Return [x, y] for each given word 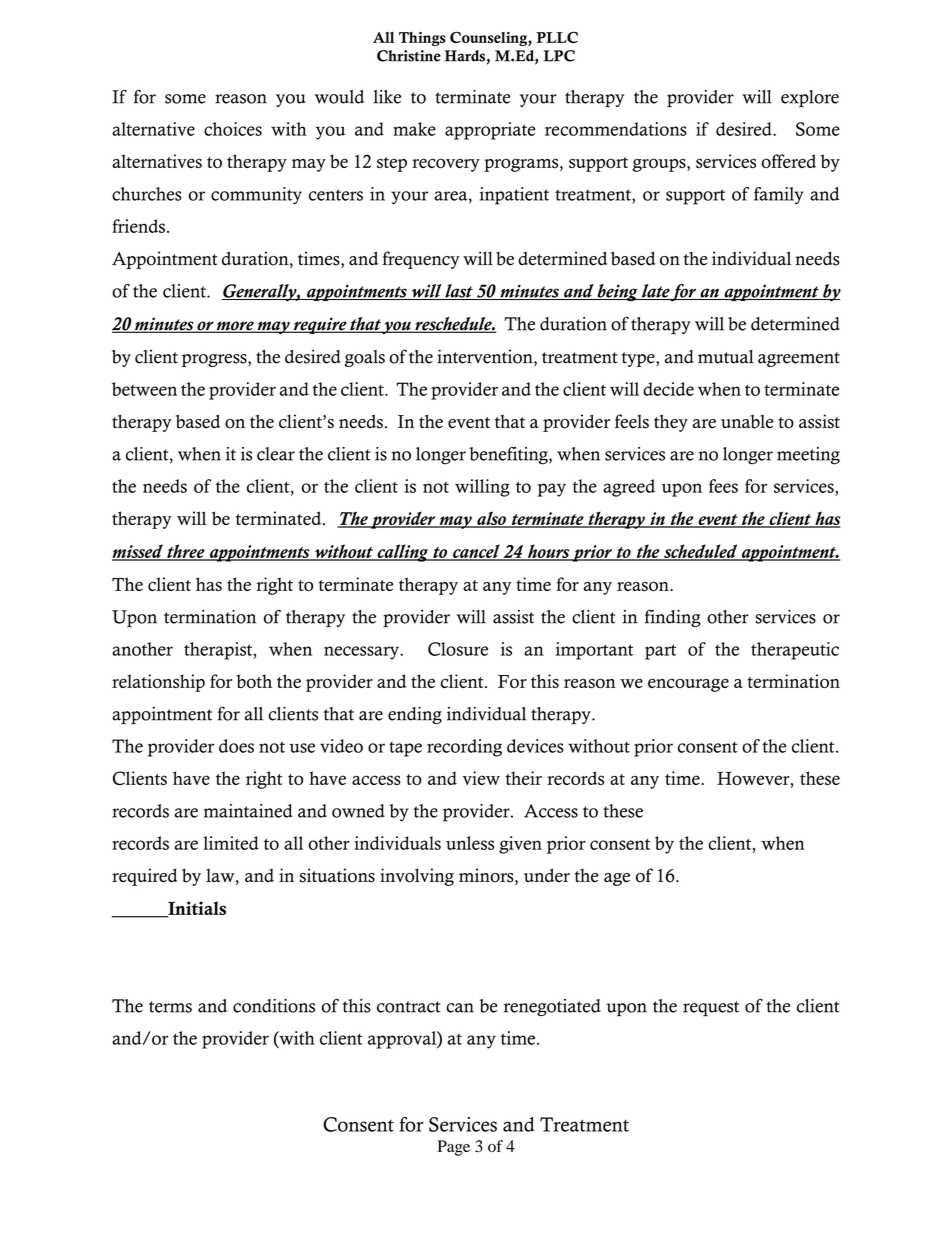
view [481, 778]
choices [233, 129]
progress [215, 360]
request [711, 1009]
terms [170, 1007]
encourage [688, 685]
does [236, 746]
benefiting [509, 456]
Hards [464, 56]
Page [454, 1148]
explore [810, 99]
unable [747, 421]
